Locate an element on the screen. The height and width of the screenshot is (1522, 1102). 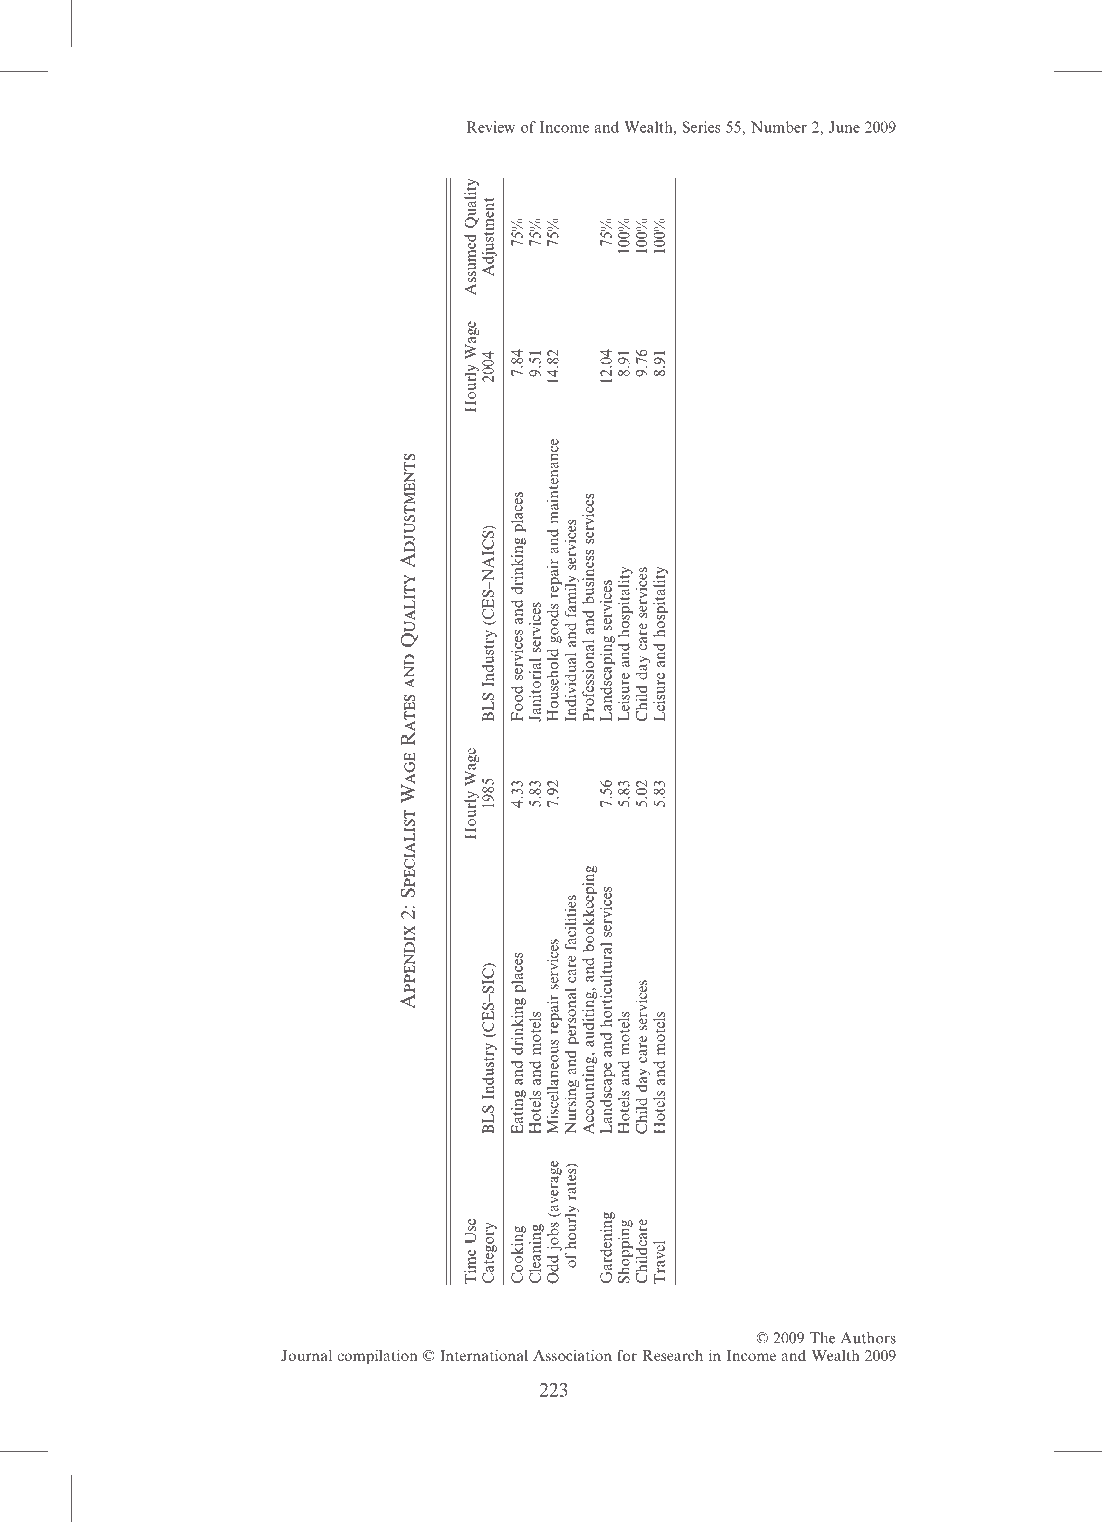
compilation is located at coordinates (377, 1357).
